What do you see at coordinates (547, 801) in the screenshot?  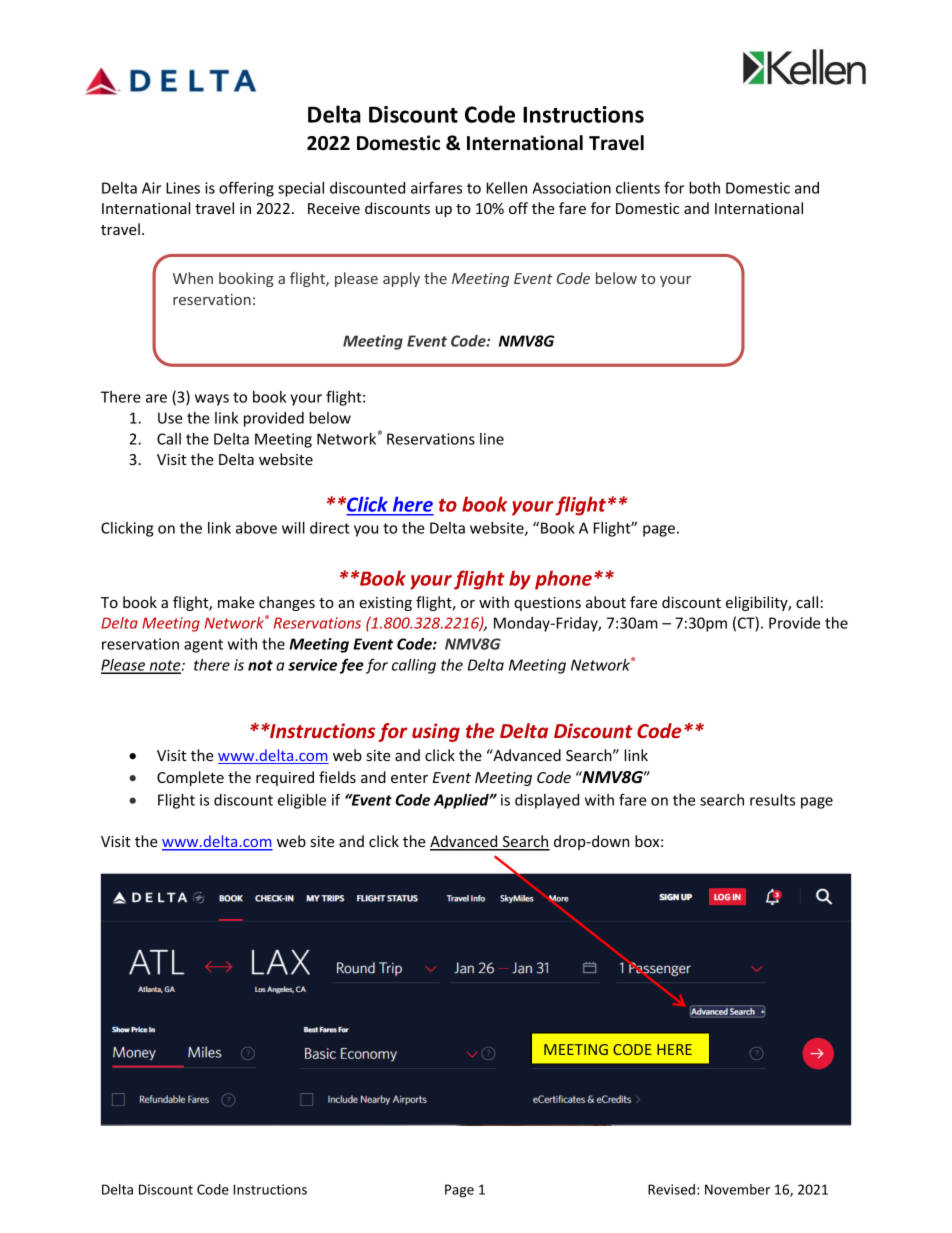 I see `displayed` at bounding box center [547, 801].
